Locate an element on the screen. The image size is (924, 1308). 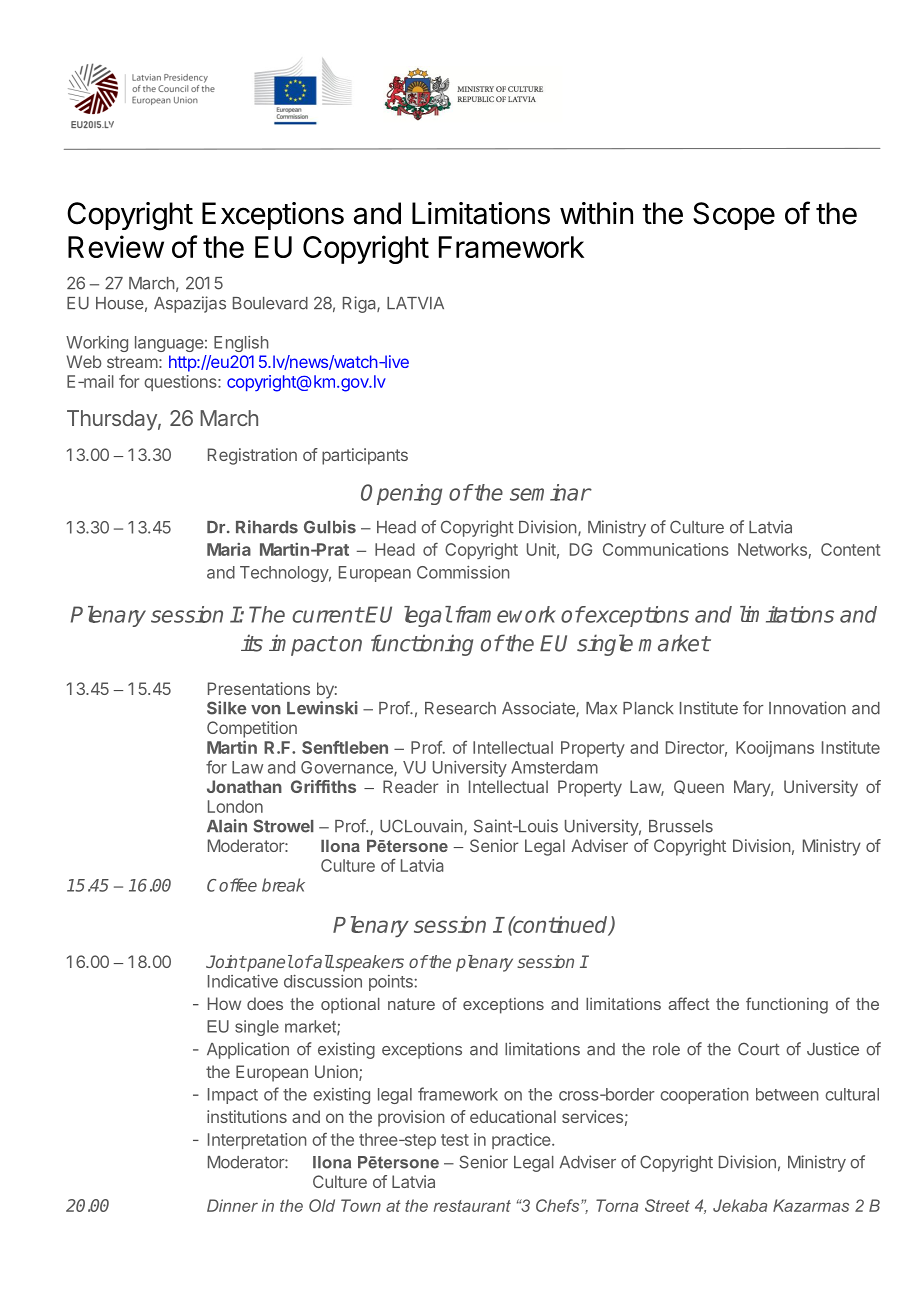
Registration is located at coordinates (252, 456).
